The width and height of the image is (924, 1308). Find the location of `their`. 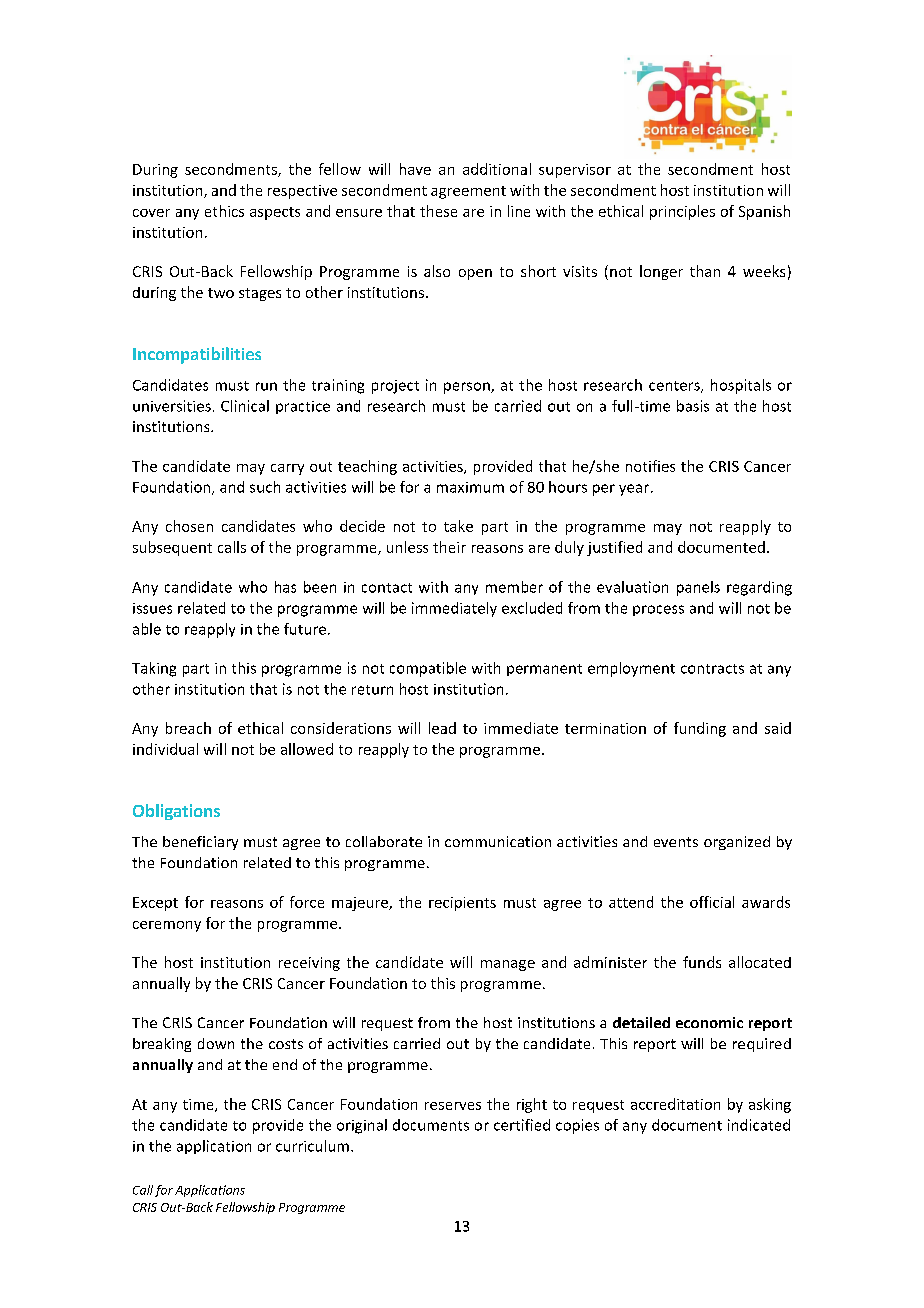

their is located at coordinates (449, 547).
